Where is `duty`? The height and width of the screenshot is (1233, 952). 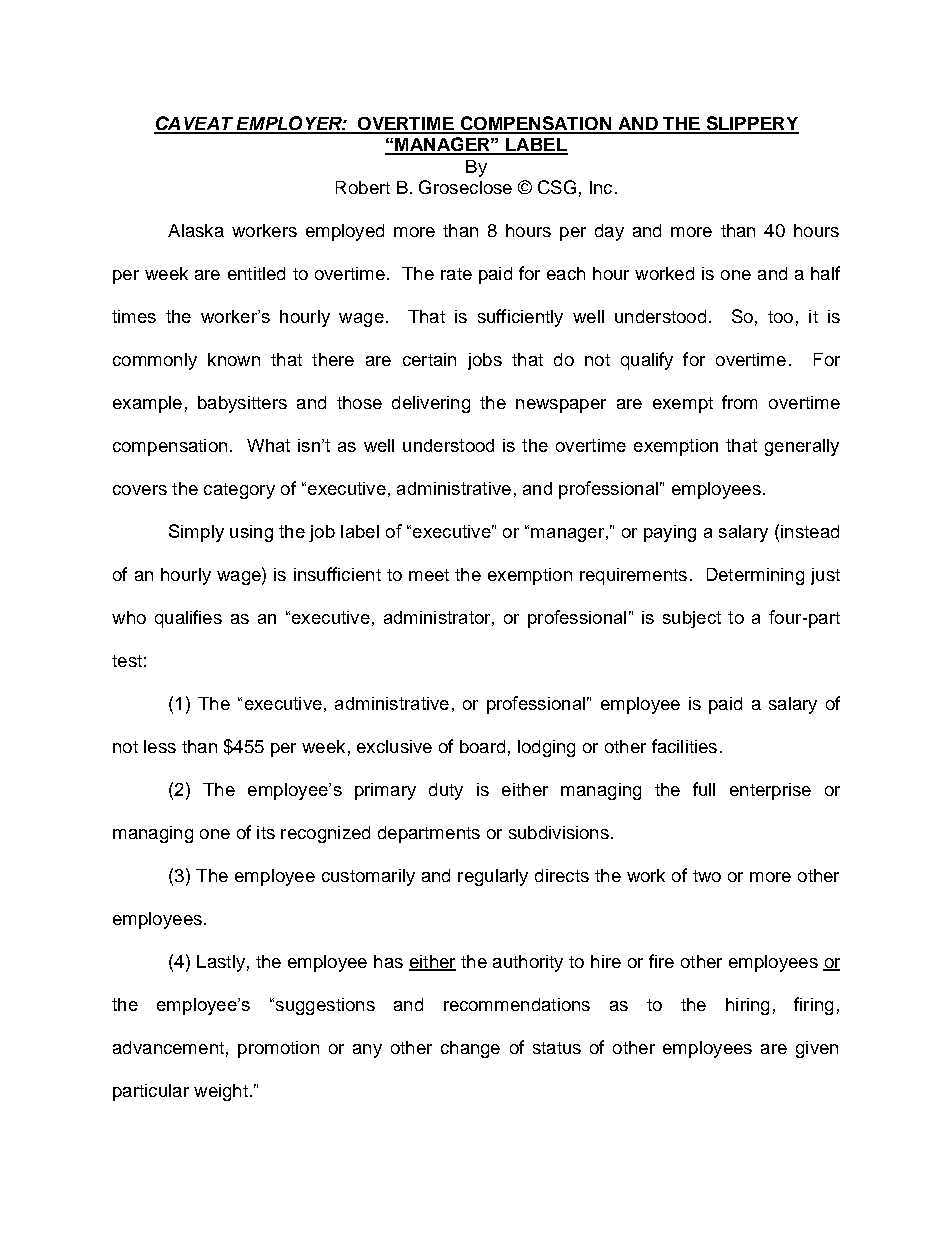
duty is located at coordinates (446, 791).
